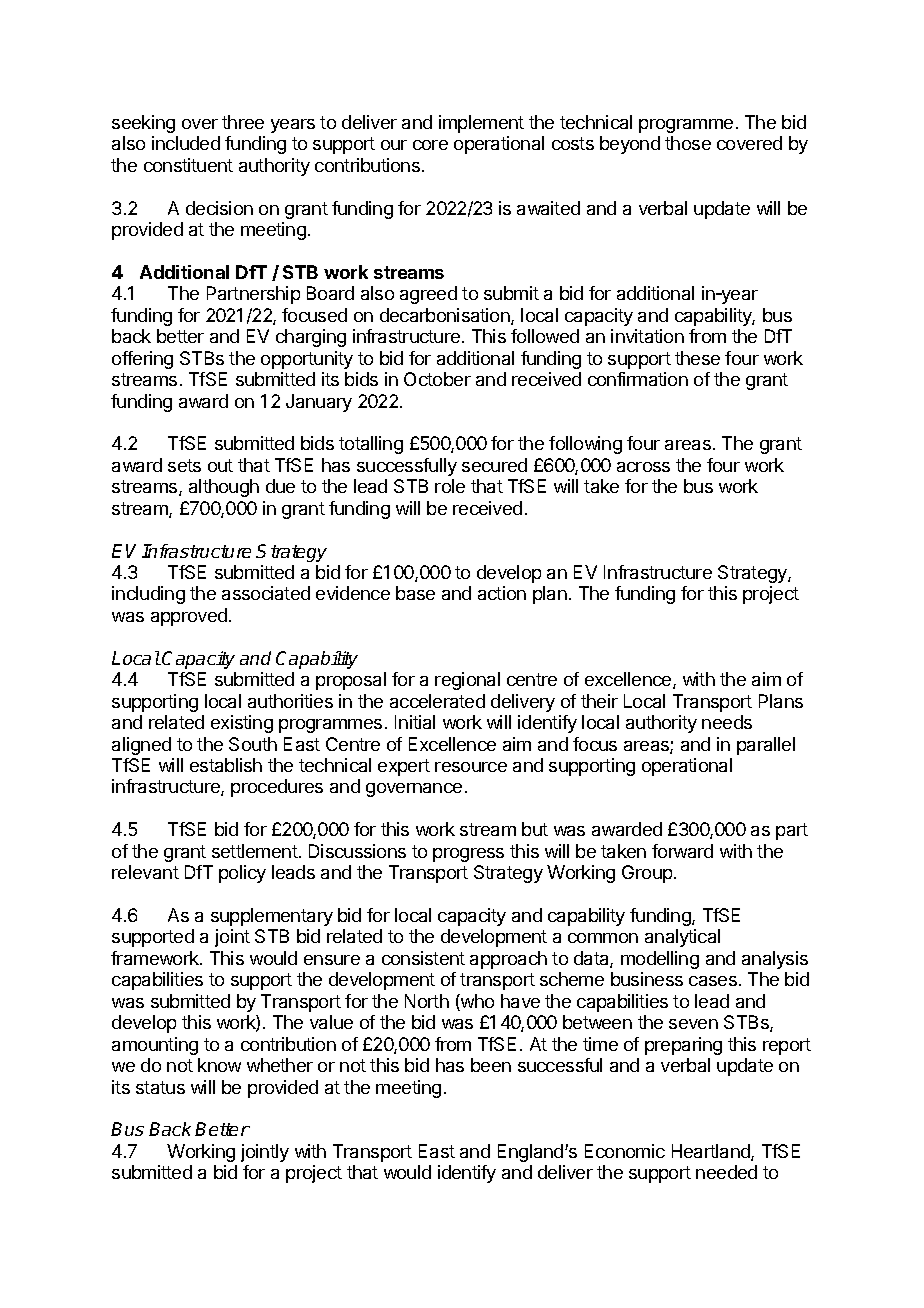 The image size is (924, 1308). What do you see at coordinates (688, 143) in the document?
I see `those` at bounding box center [688, 143].
